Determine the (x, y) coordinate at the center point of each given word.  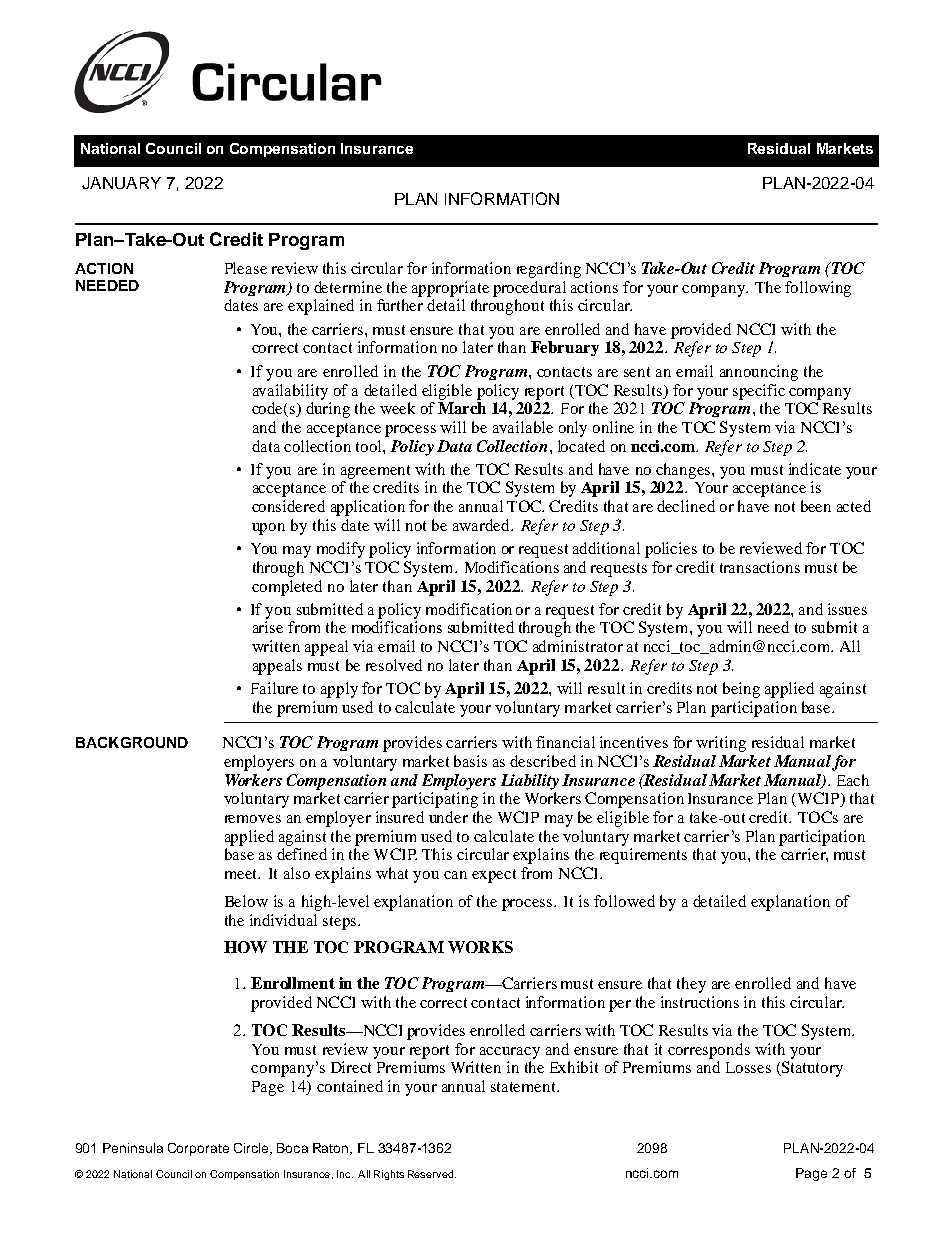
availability (290, 392)
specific (759, 392)
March (462, 408)
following (818, 289)
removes (253, 819)
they (691, 985)
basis (470, 761)
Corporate (198, 1149)
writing (721, 744)
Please (246, 268)
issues (847, 609)
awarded (482, 525)
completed (287, 588)
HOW (245, 947)
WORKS (480, 947)
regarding (549, 270)
